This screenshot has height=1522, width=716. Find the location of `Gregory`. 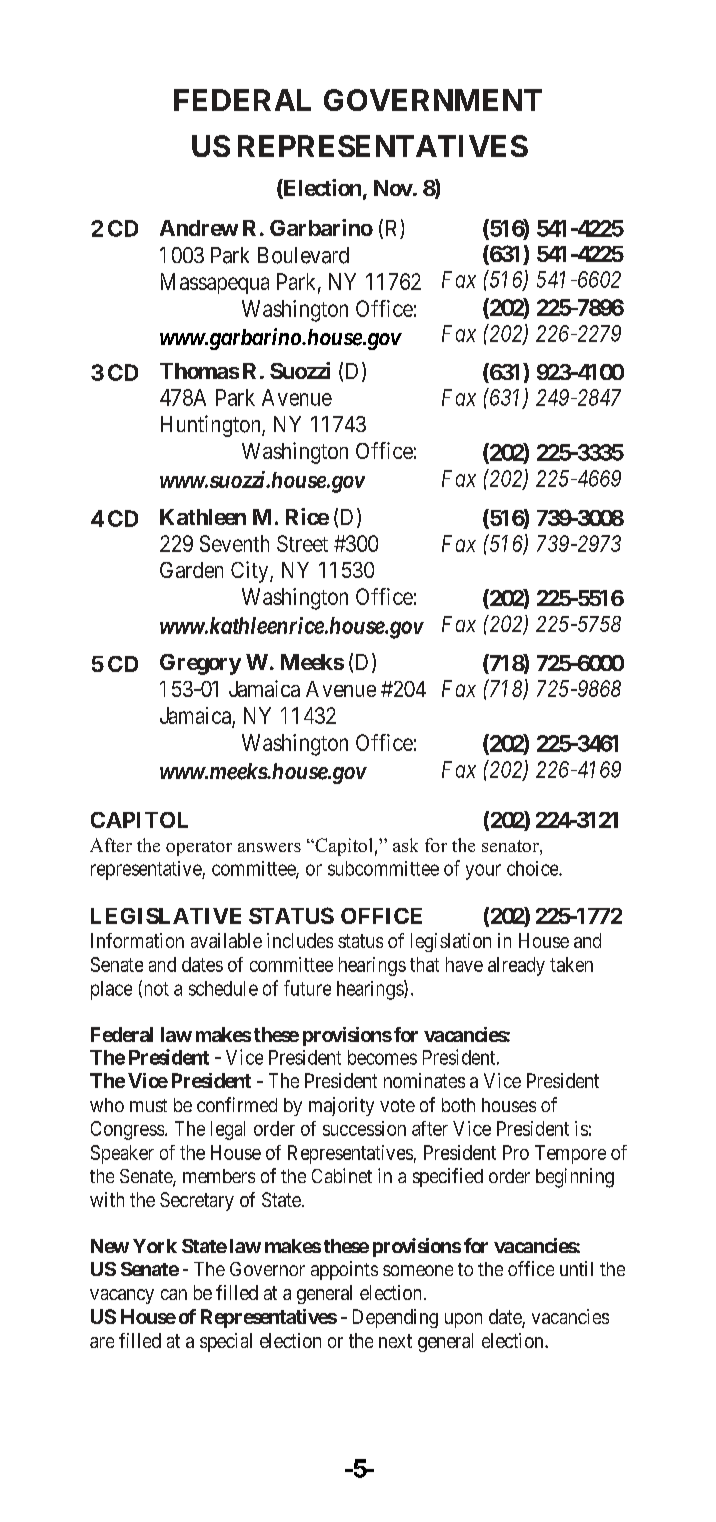

Gregory is located at coordinates (200, 664).
